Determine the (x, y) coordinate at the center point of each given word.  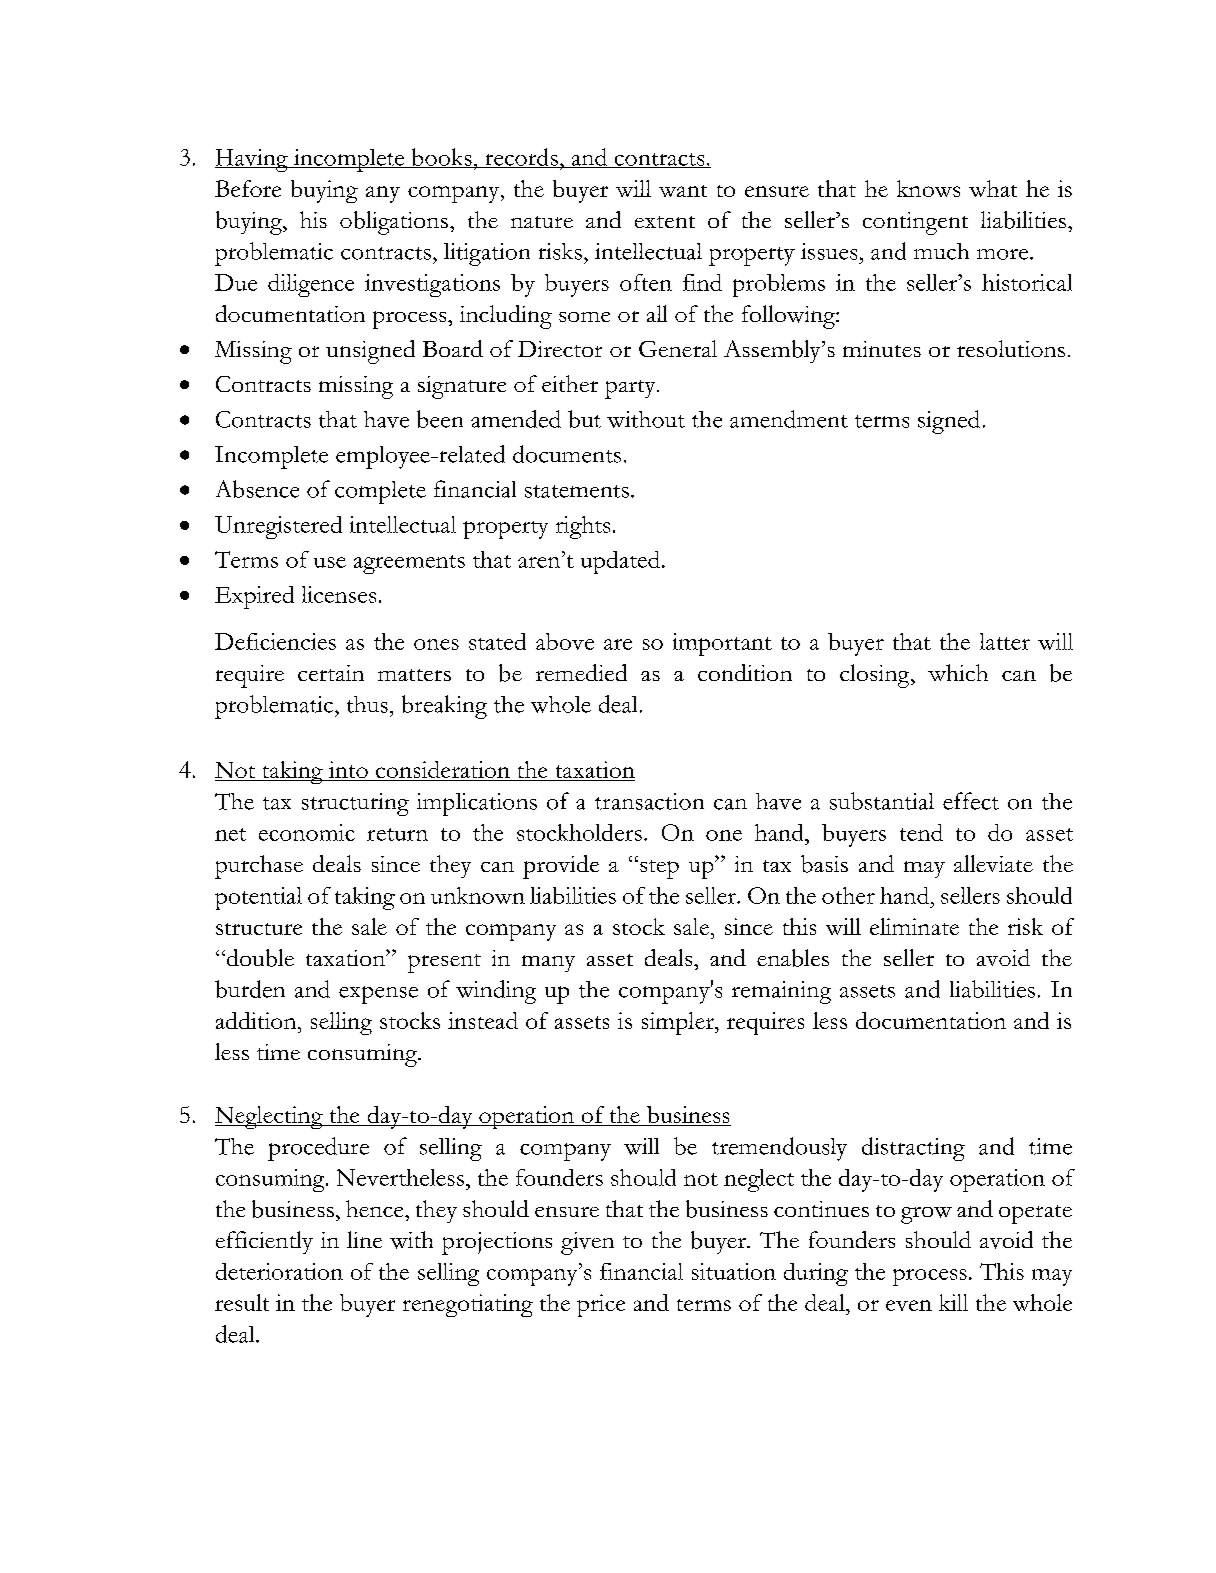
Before (248, 188)
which (958, 672)
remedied (581, 672)
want (683, 191)
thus (367, 704)
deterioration (279, 1271)
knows (928, 188)
